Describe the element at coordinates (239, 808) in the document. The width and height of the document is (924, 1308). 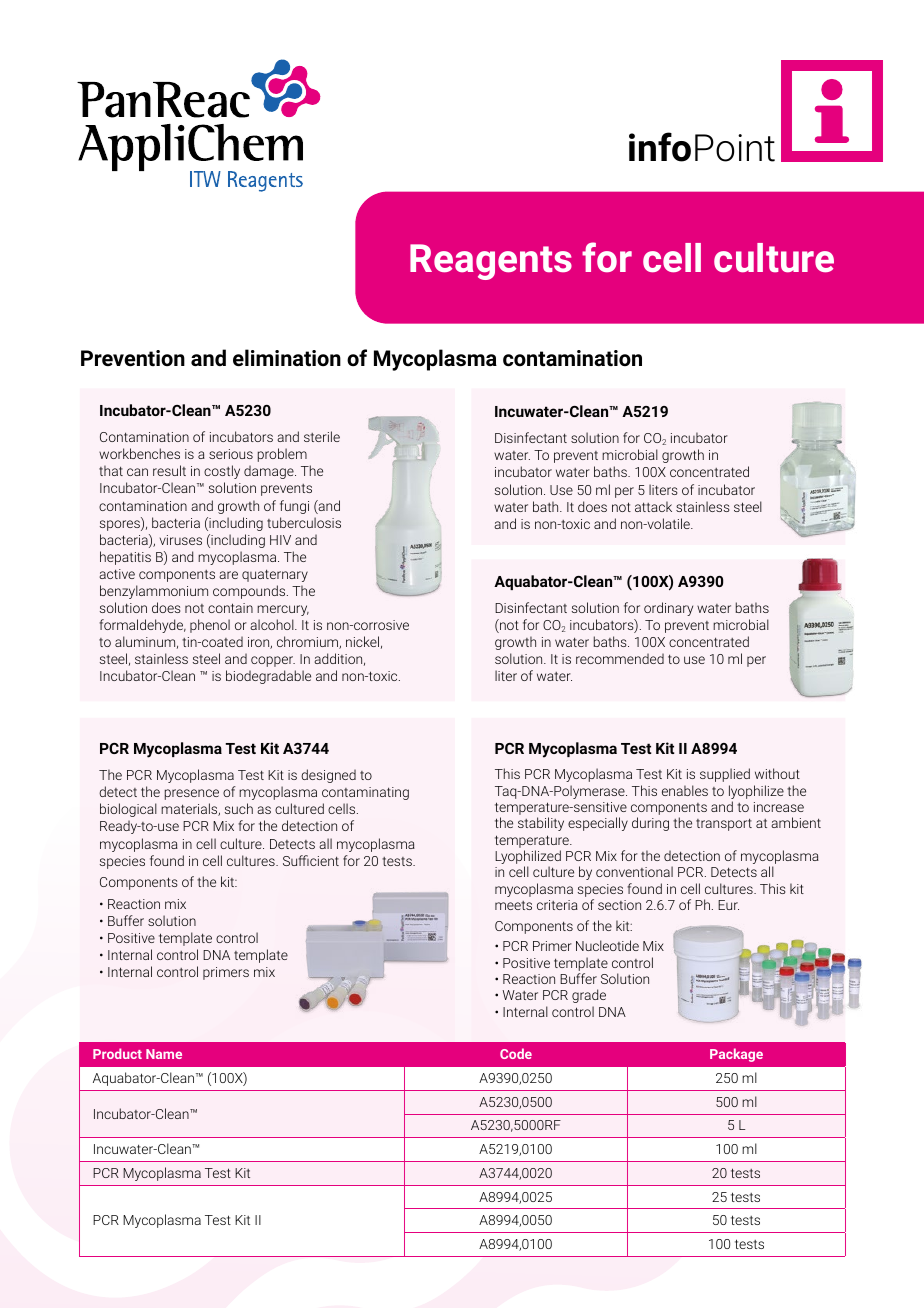
I see `such` at that location.
